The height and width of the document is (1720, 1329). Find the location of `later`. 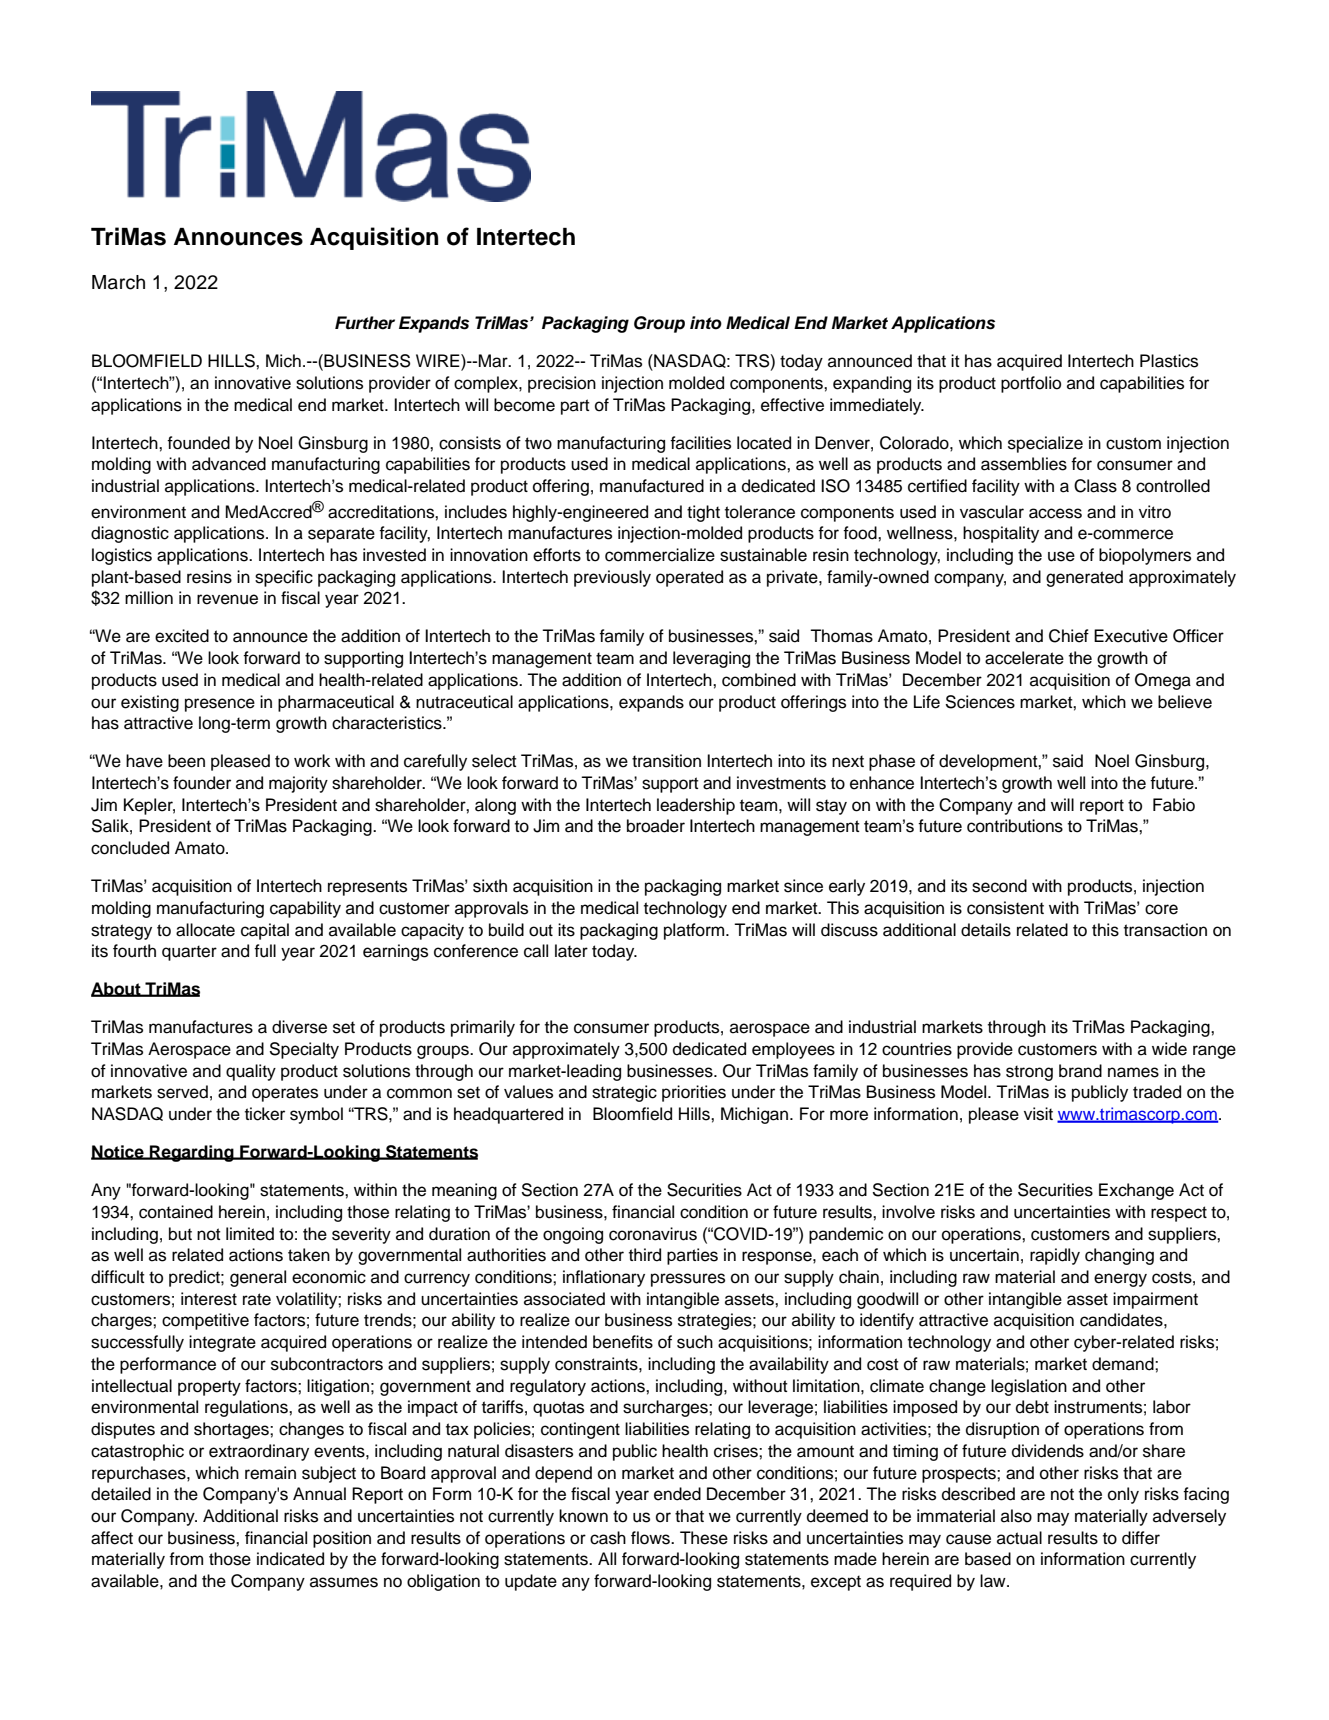

later is located at coordinates (571, 951).
